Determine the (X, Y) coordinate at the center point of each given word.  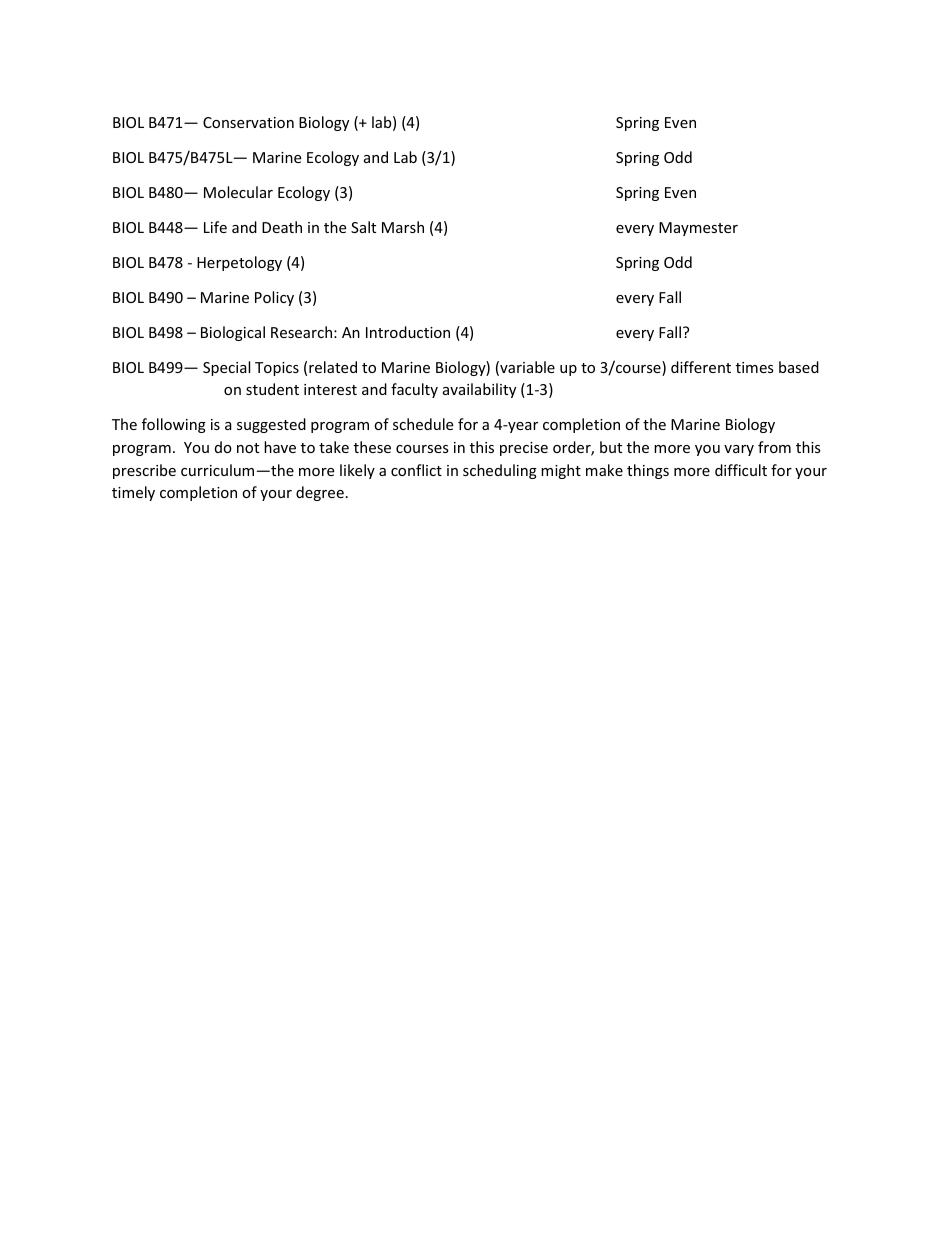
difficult (741, 470)
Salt (363, 227)
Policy (274, 298)
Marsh (403, 227)
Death (282, 227)
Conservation (248, 122)
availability (479, 390)
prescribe (144, 471)
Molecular (238, 192)
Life (215, 227)
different (701, 367)
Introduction (408, 332)
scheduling (500, 471)
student (272, 389)
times (755, 367)
